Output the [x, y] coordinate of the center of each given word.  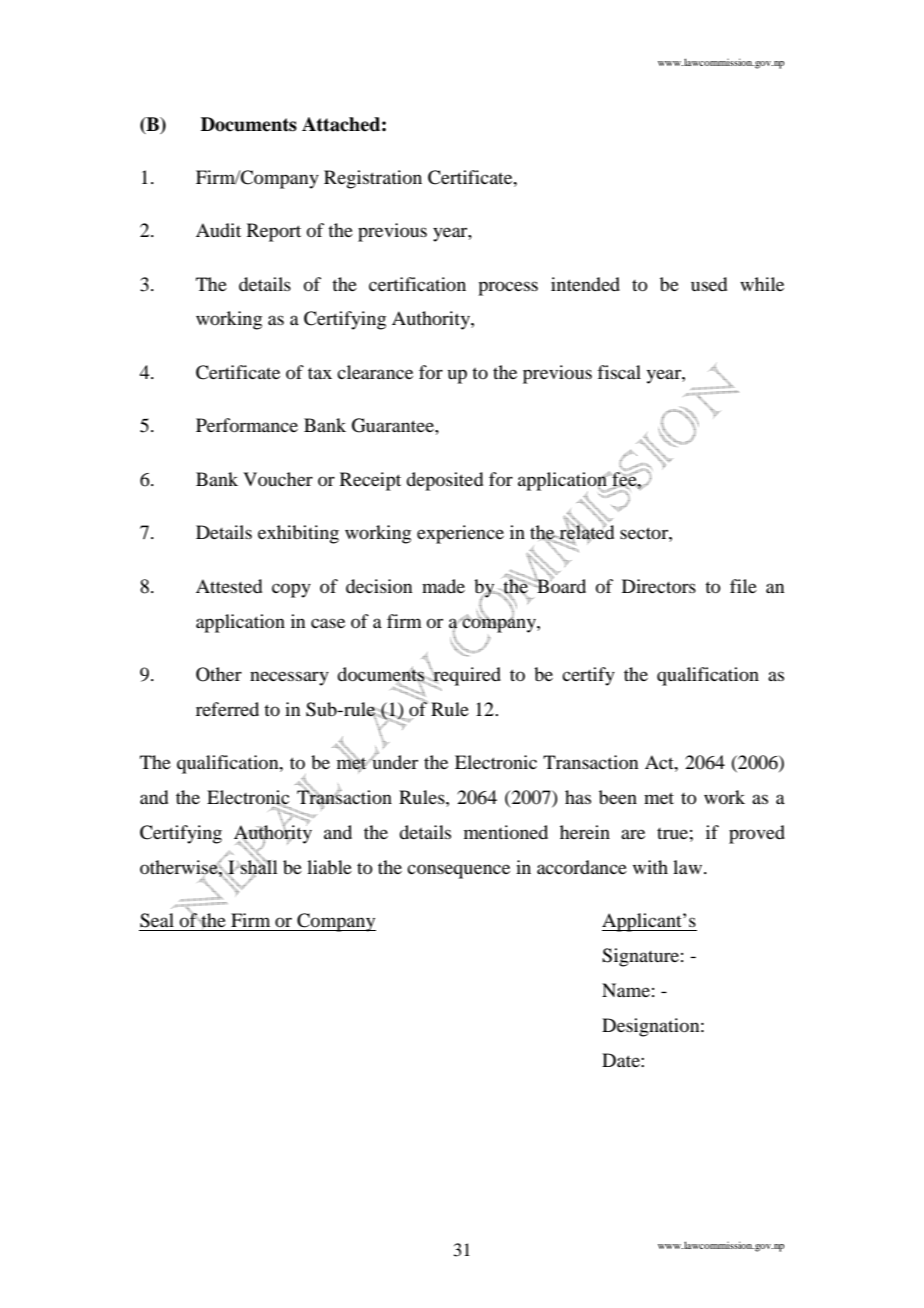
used [709, 284]
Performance [247, 425]
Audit [218, 230]
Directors [659, 586]
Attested [229, 586]
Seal [157, 920]
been [618, 797]
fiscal [619, 372]
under [394, 761]
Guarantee [394, 425]
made [443, 586]
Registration [373, 179]
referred [227, 709]
